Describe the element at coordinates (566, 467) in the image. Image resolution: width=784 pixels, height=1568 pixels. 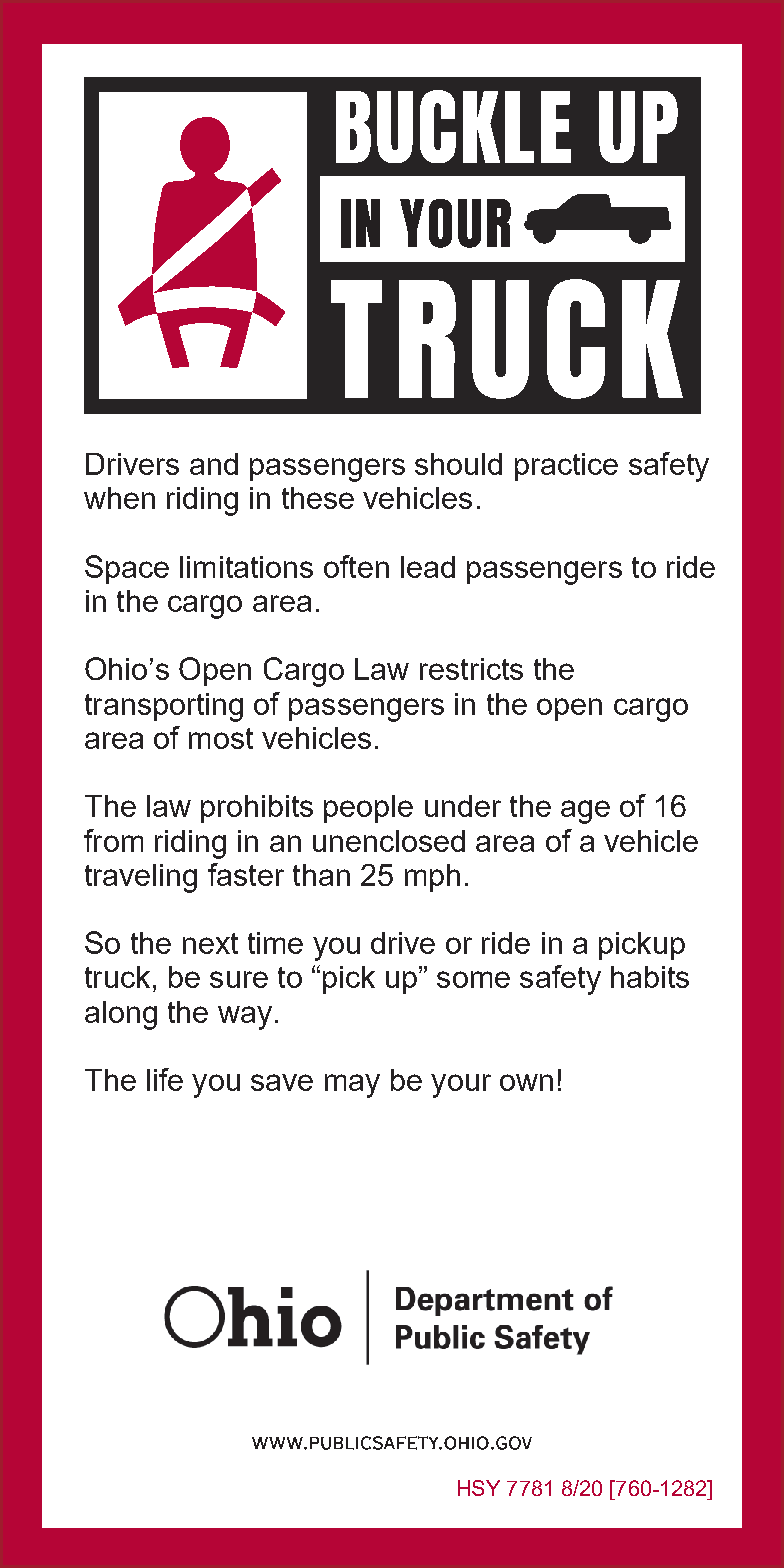
I see `practice` at that location.
